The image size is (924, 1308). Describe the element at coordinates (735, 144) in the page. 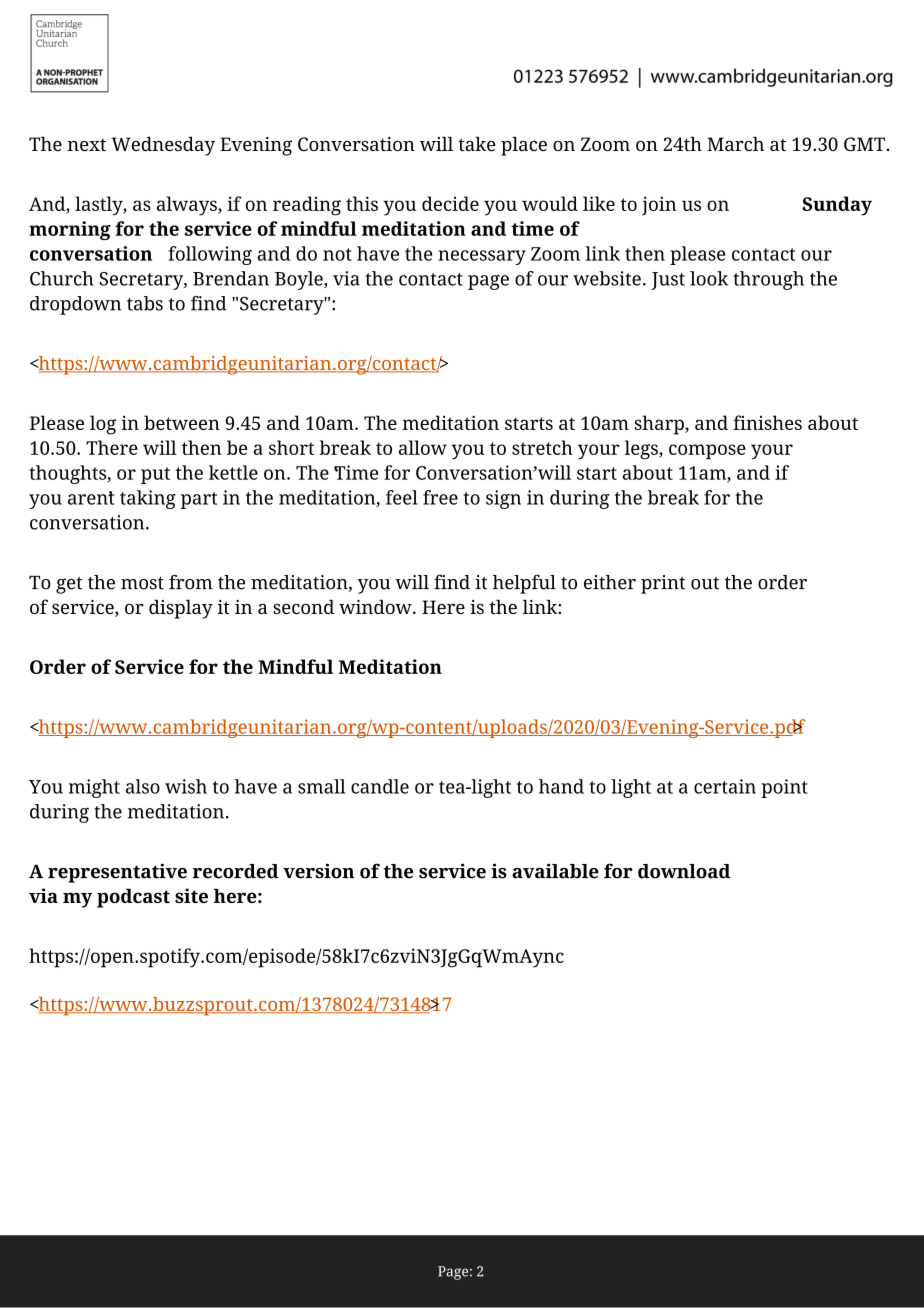

I see `March` at that location.
